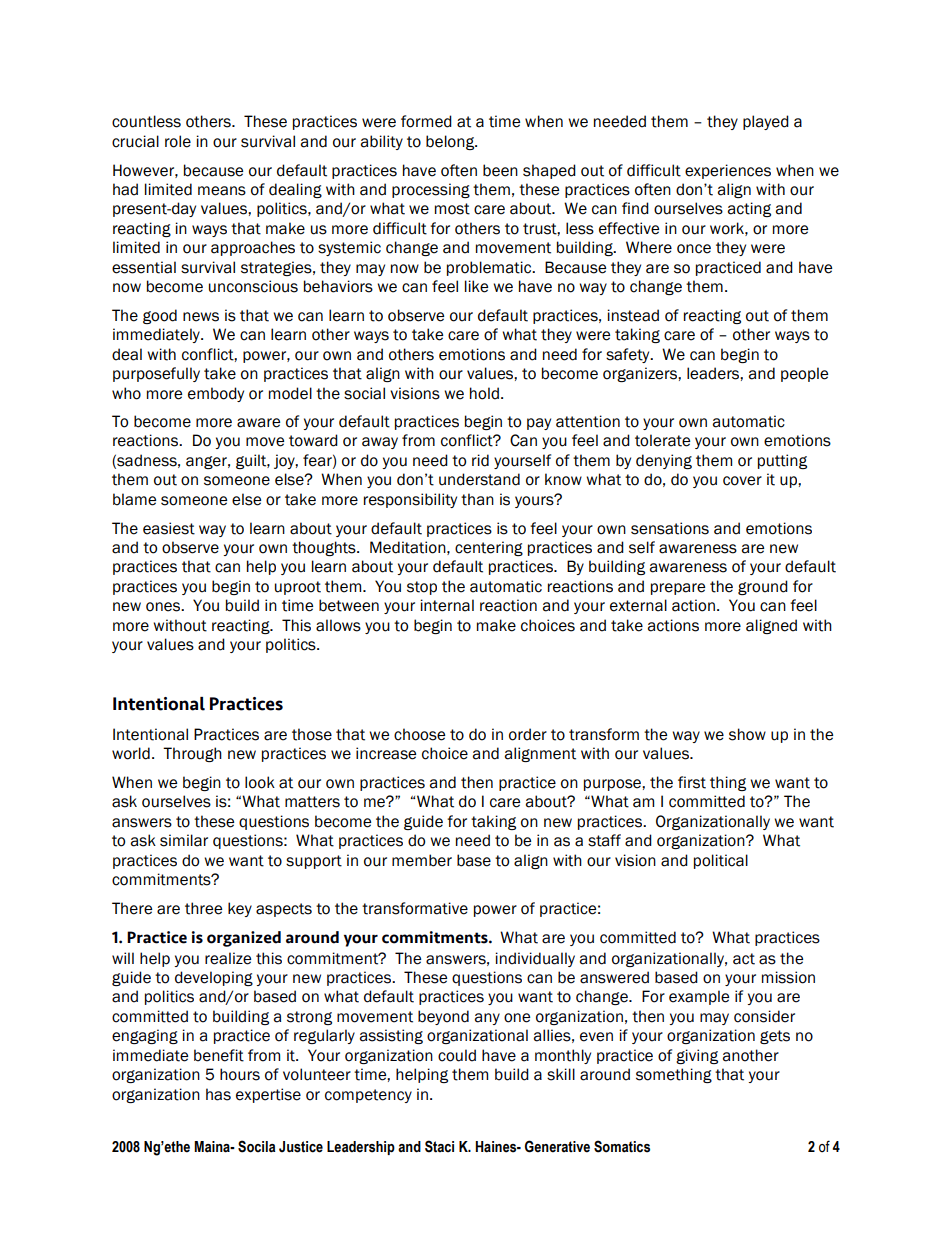 Image resolution: width=952 pixels, height=1233 pixels. What do you see at coordinates (728, 171) in the image?
I see `experiences` at bounding box center [728, 171].
